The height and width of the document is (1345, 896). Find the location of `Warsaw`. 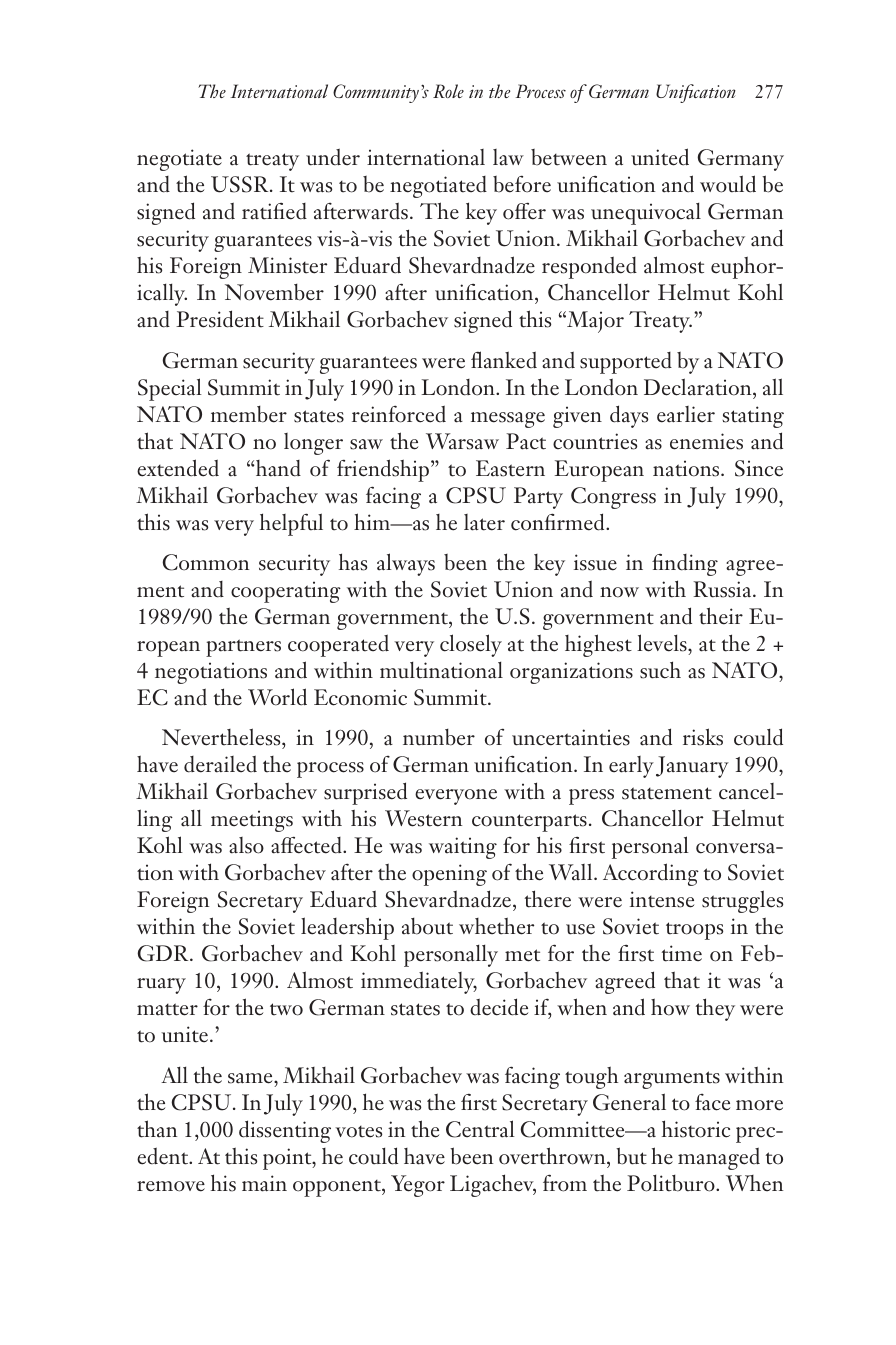

Warsaw is located at coordinates (462, 441).
